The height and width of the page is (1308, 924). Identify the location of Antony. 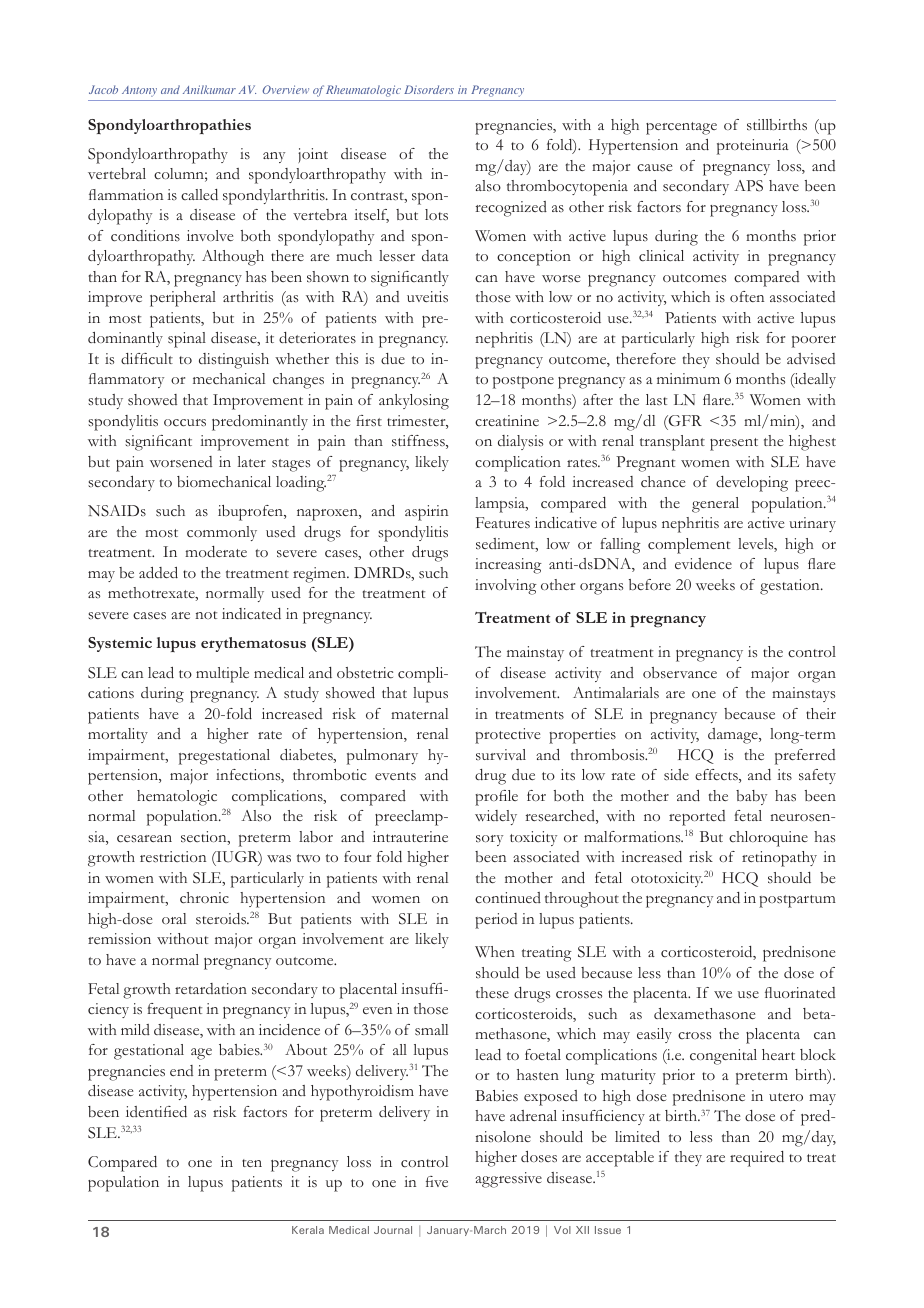
(139, 91).
